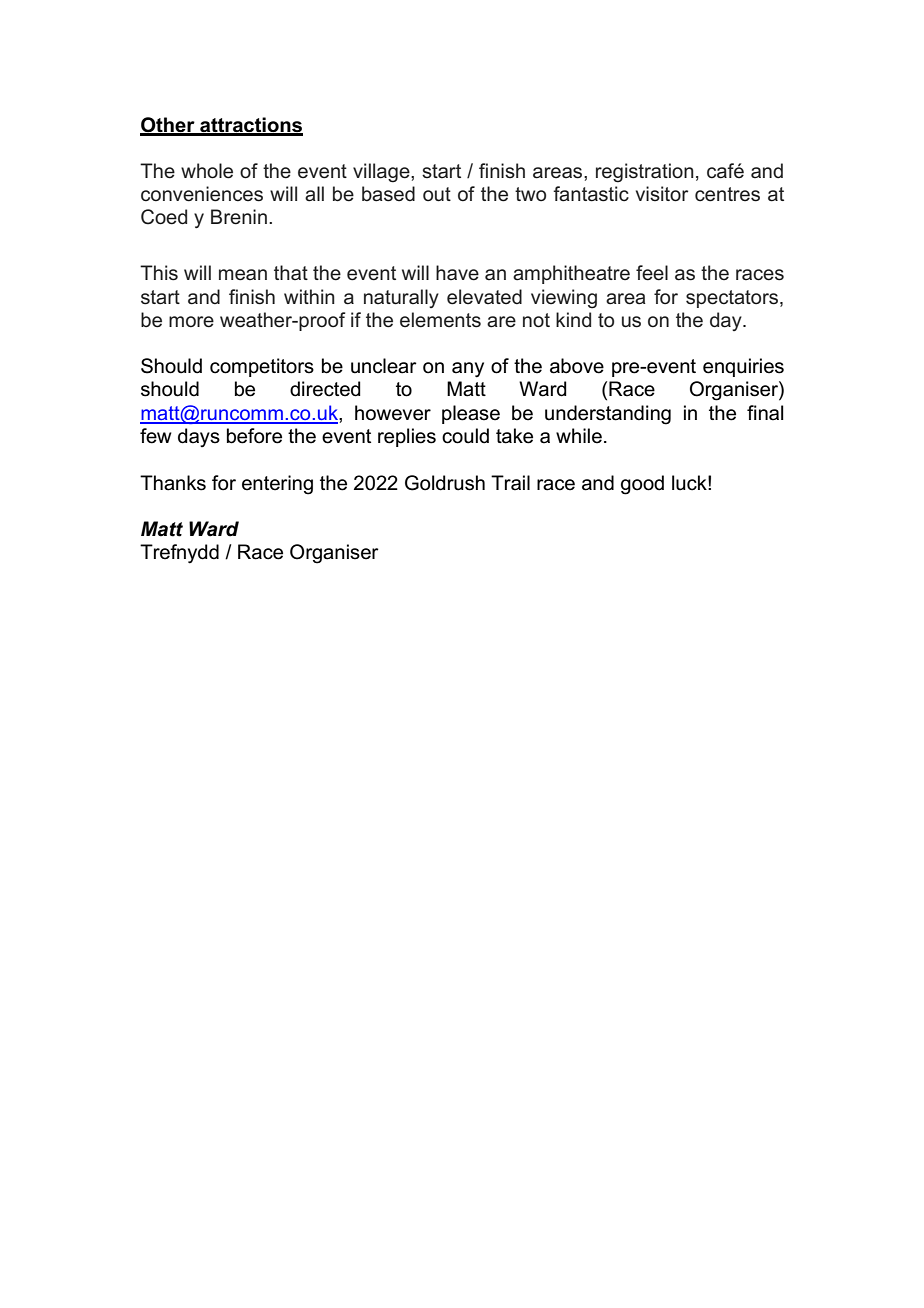 Image resolution: width=924 pixels, height=1308 pixels. What do you see at coordinates (207, 171) in the image?
I see `whole` at bounding box center [207, 171].
